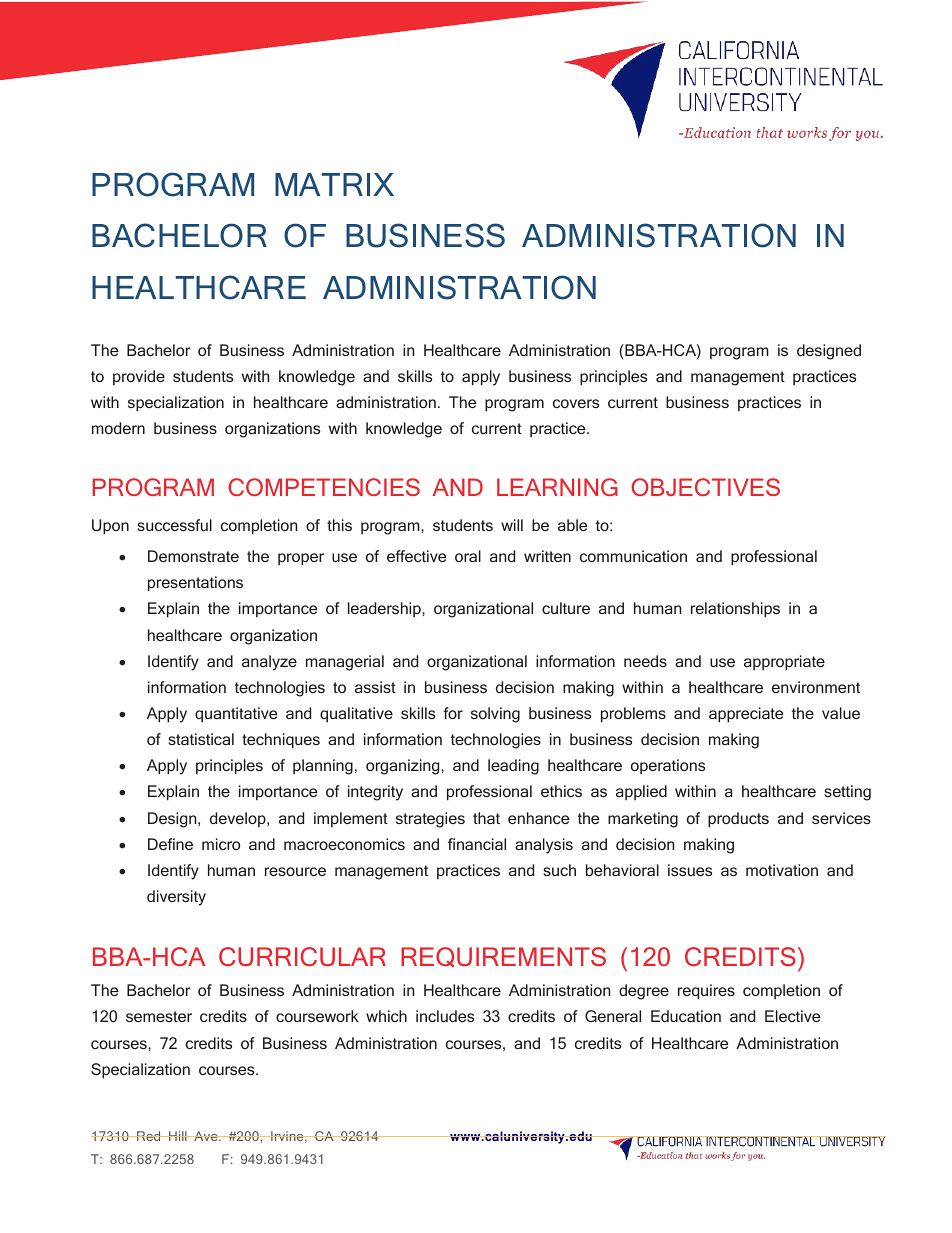 This screenshot has width=952, height=1233. What do you see at coordinates (445, 1016) in the screenshot?
I see `includes` at bounding box center [445, 1016].
